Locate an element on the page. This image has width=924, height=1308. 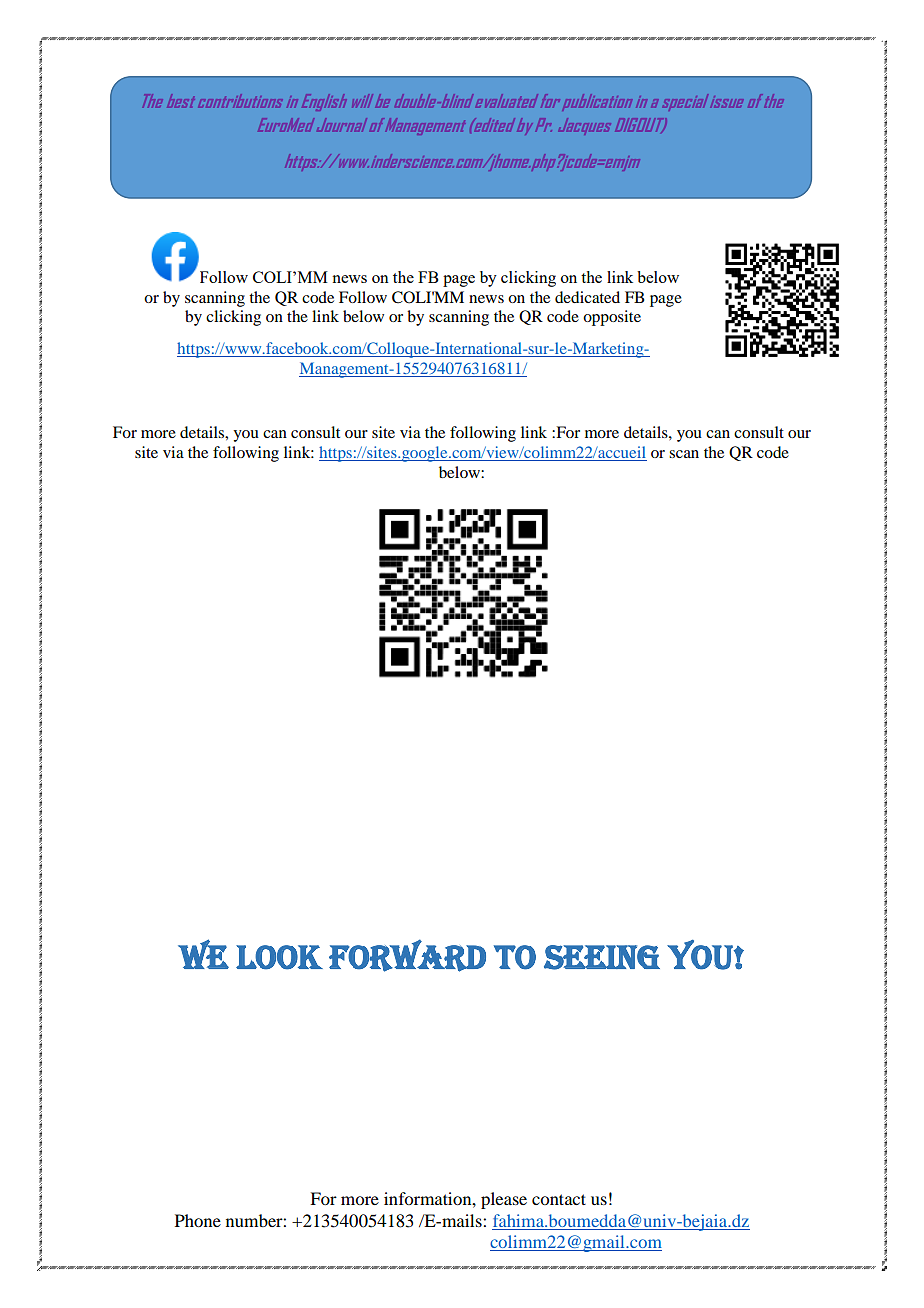
dedicated is located at coordinates (587, 297).
